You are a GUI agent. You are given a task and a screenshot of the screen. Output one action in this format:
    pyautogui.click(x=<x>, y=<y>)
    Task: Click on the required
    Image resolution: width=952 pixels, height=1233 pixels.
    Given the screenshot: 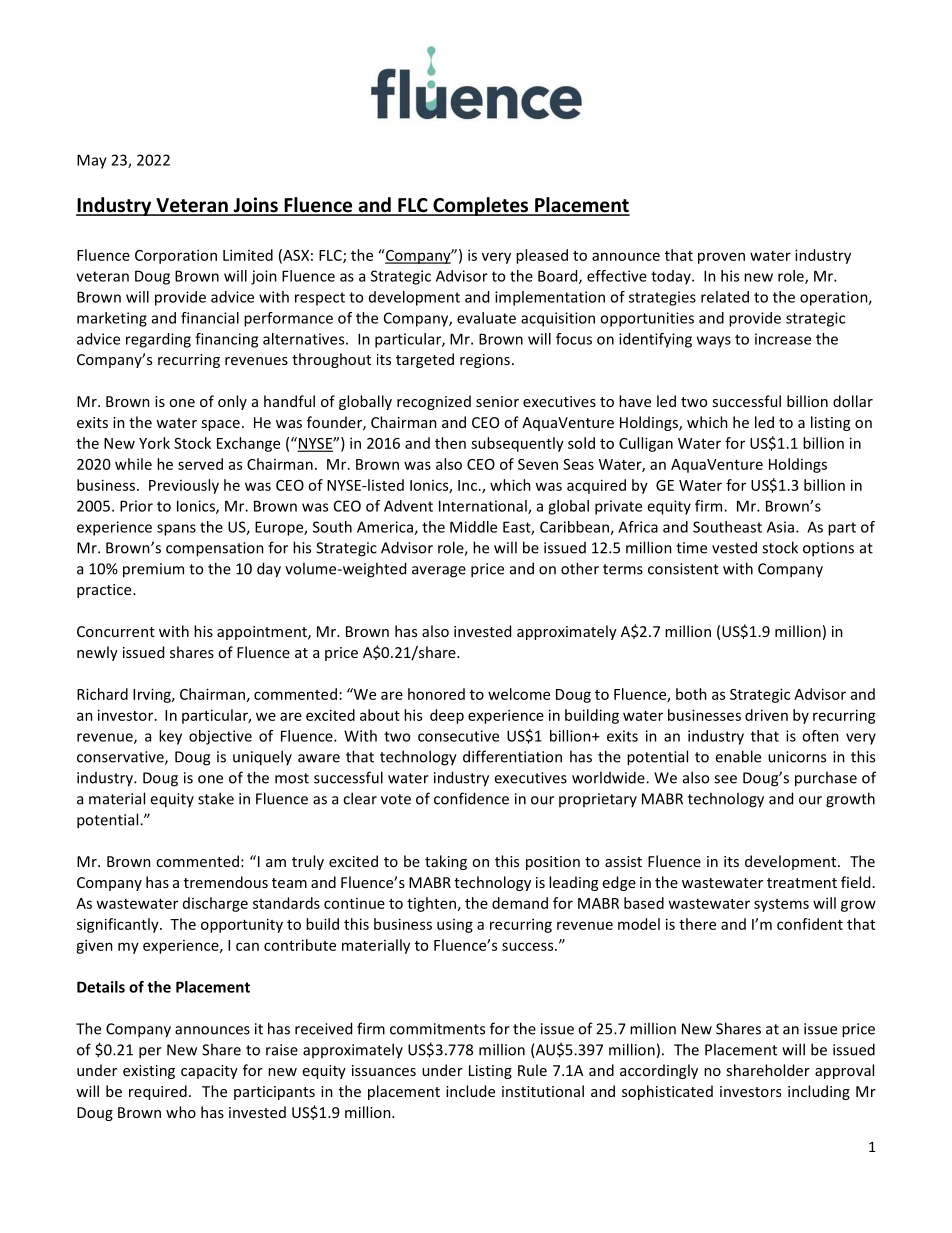 What is the action you would take?
    pyautogui.click(x=158, y=1092)
